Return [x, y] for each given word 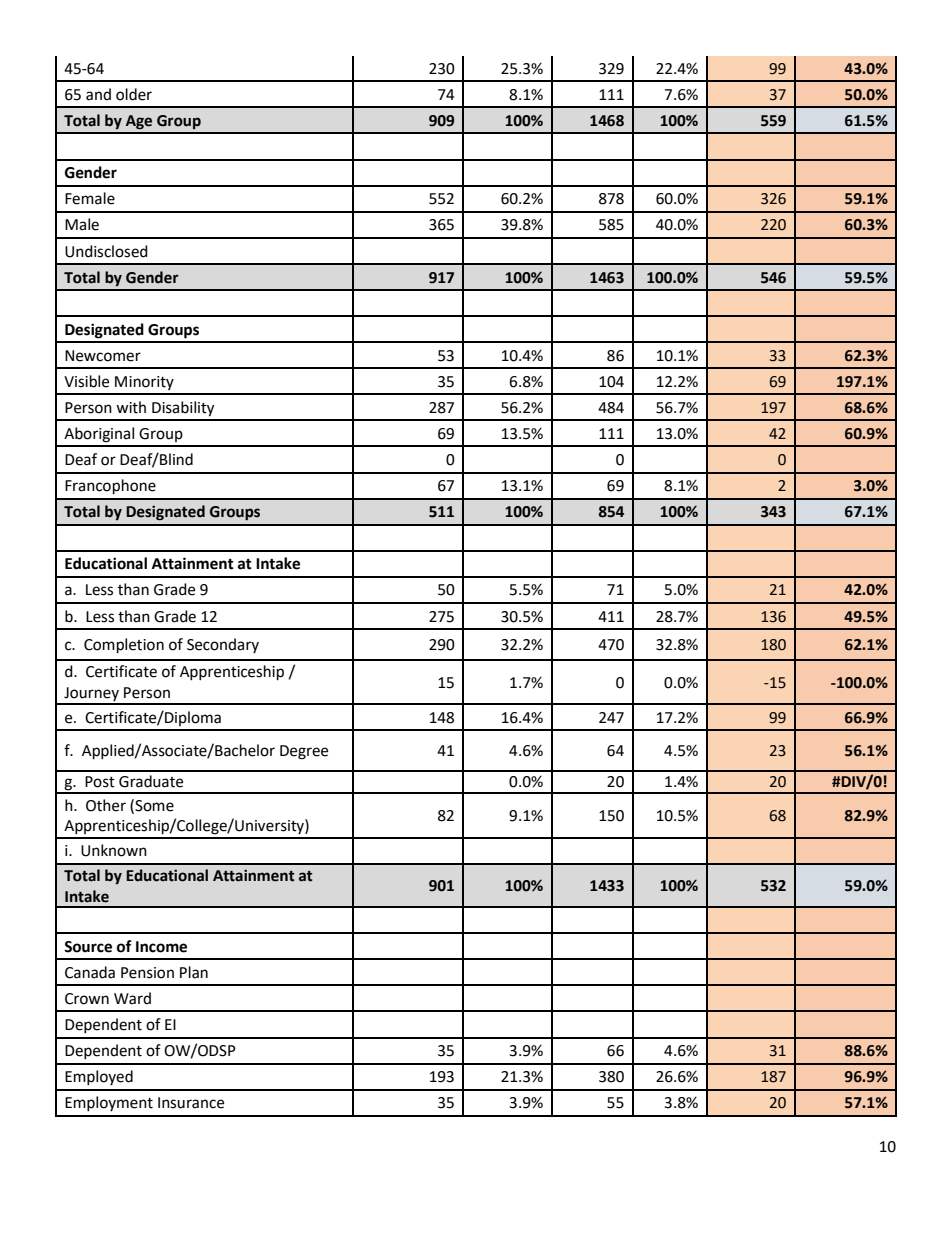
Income [161, 947]
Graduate [151, 781]
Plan [194, 972]
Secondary [223, 645]
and [98, 94]
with [131, 407]
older [134, 94]
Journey [91, 695]
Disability [183, 409]
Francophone [110, 487]
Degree [304, 752]
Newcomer [103, 356]
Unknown [114, 850]
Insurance [191, 1103]
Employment [109, 1103]
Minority [144, 383]
